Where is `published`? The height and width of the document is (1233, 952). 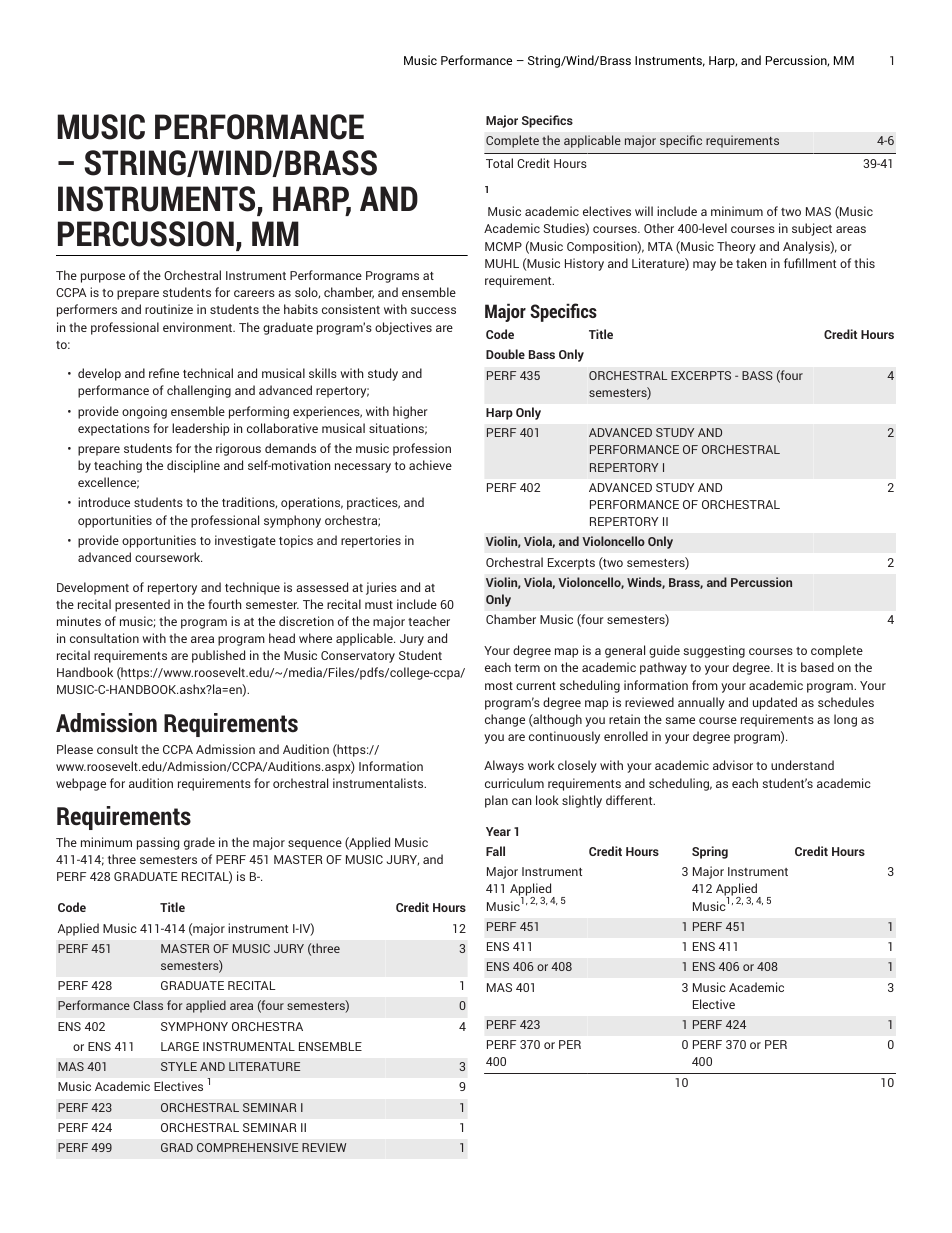 published is located at coordinates (218, 656).
